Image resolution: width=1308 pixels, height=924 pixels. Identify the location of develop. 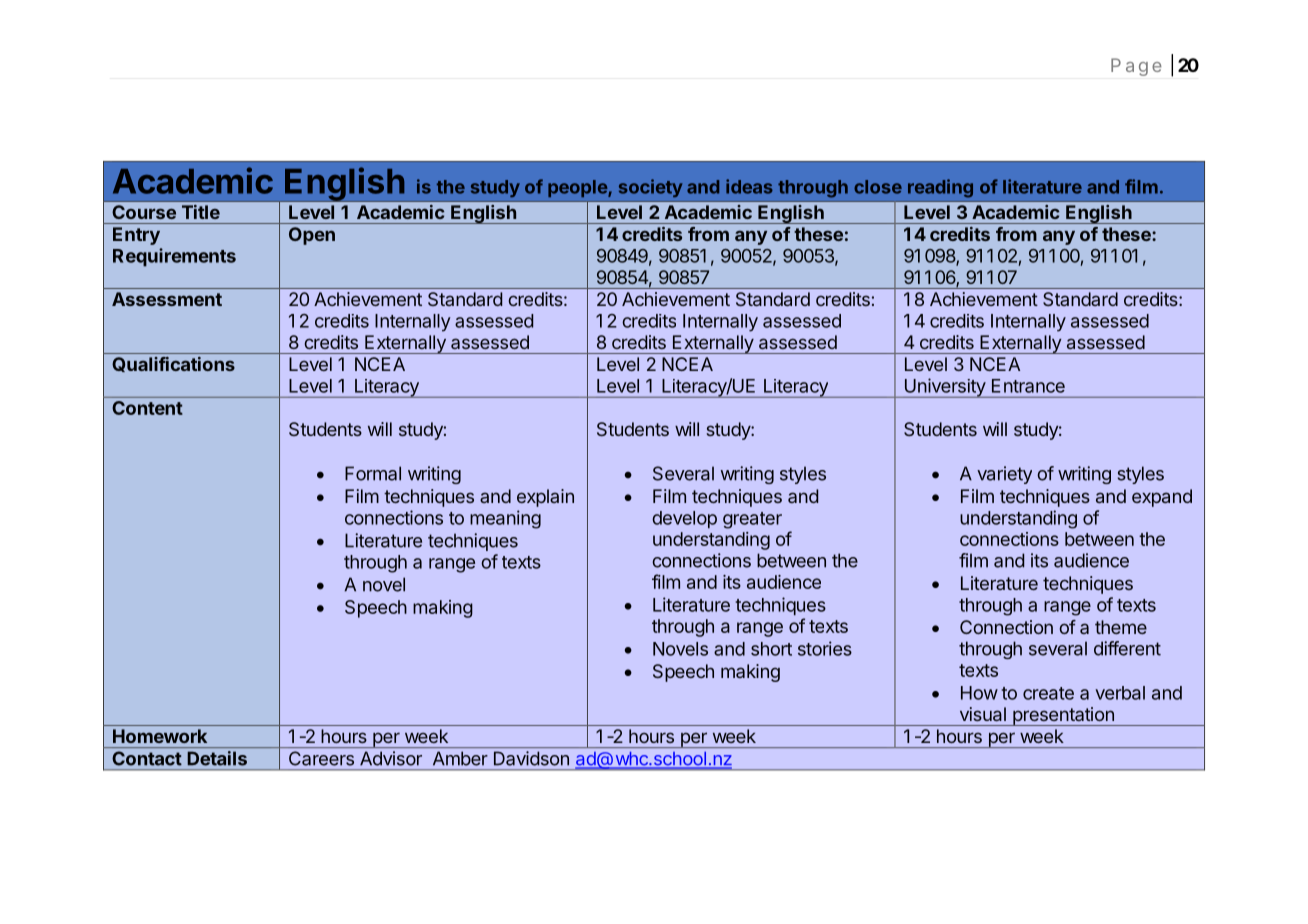
(684, 519).
